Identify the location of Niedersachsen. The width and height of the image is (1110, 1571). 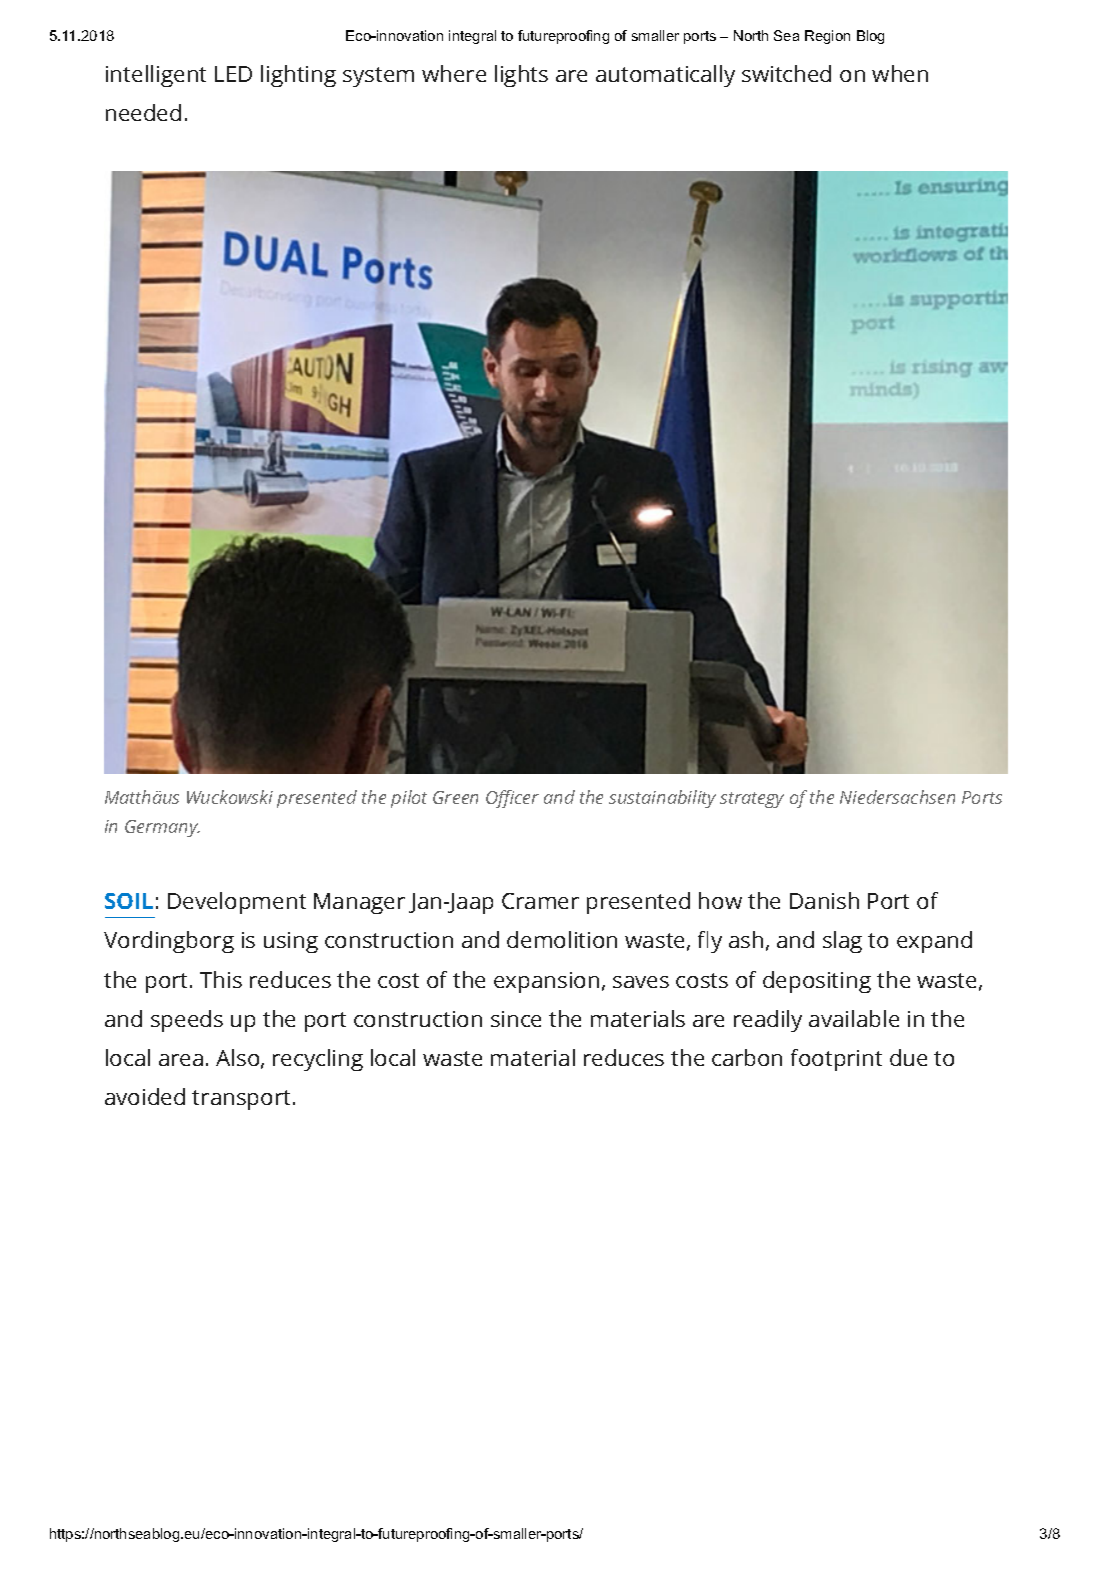
(897, 797).
